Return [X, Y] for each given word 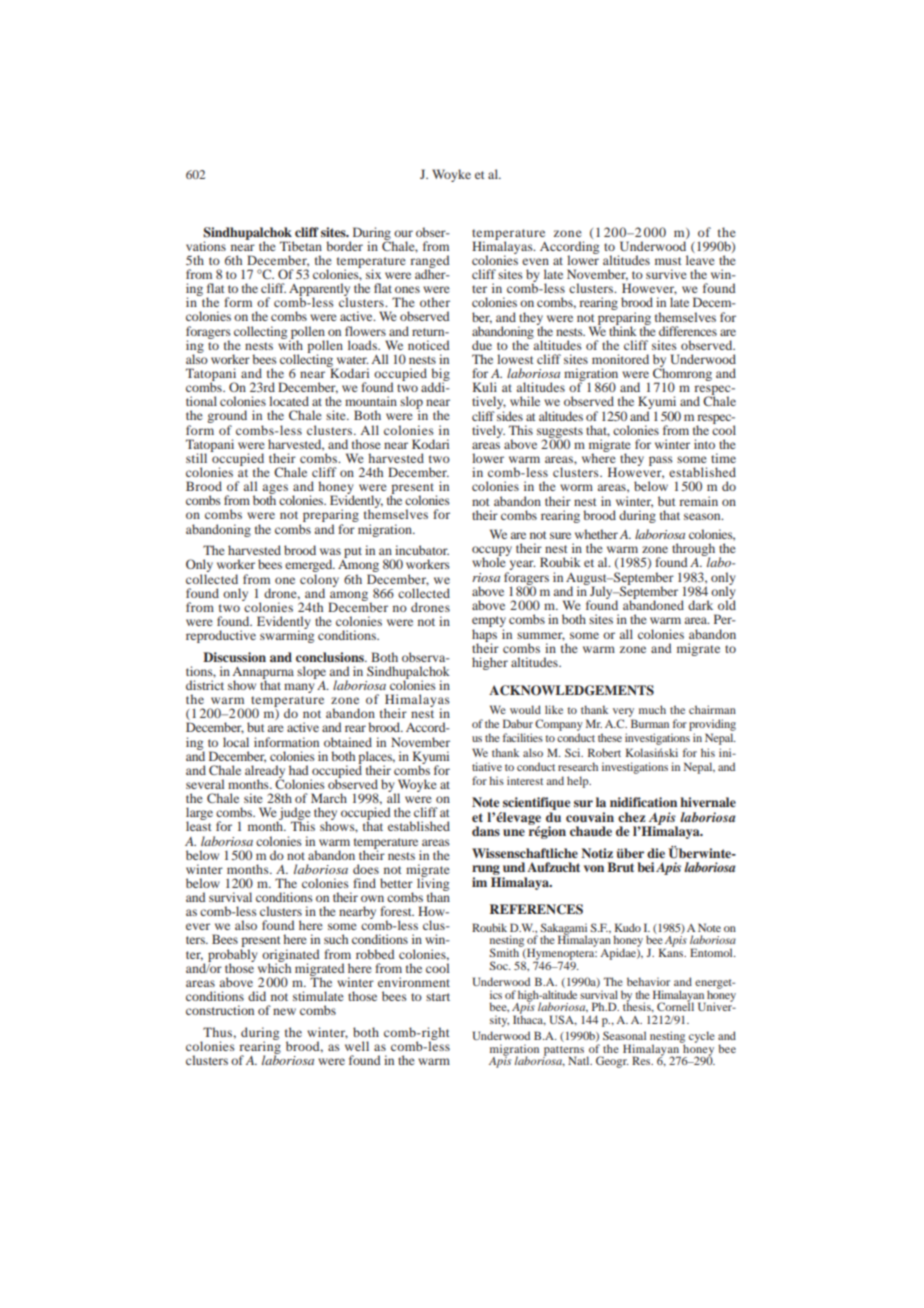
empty [489, 623]
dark [700, 605]
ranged [430, 262]
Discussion [234, 657]
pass [661, 461]
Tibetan [301, 246]
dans [486, 831]
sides [510, 416]
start [438, 997]
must [668, 261]
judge [294, 815]
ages [275, 490]
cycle [702, 1037]
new [284, 1011]
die [656, 853]
